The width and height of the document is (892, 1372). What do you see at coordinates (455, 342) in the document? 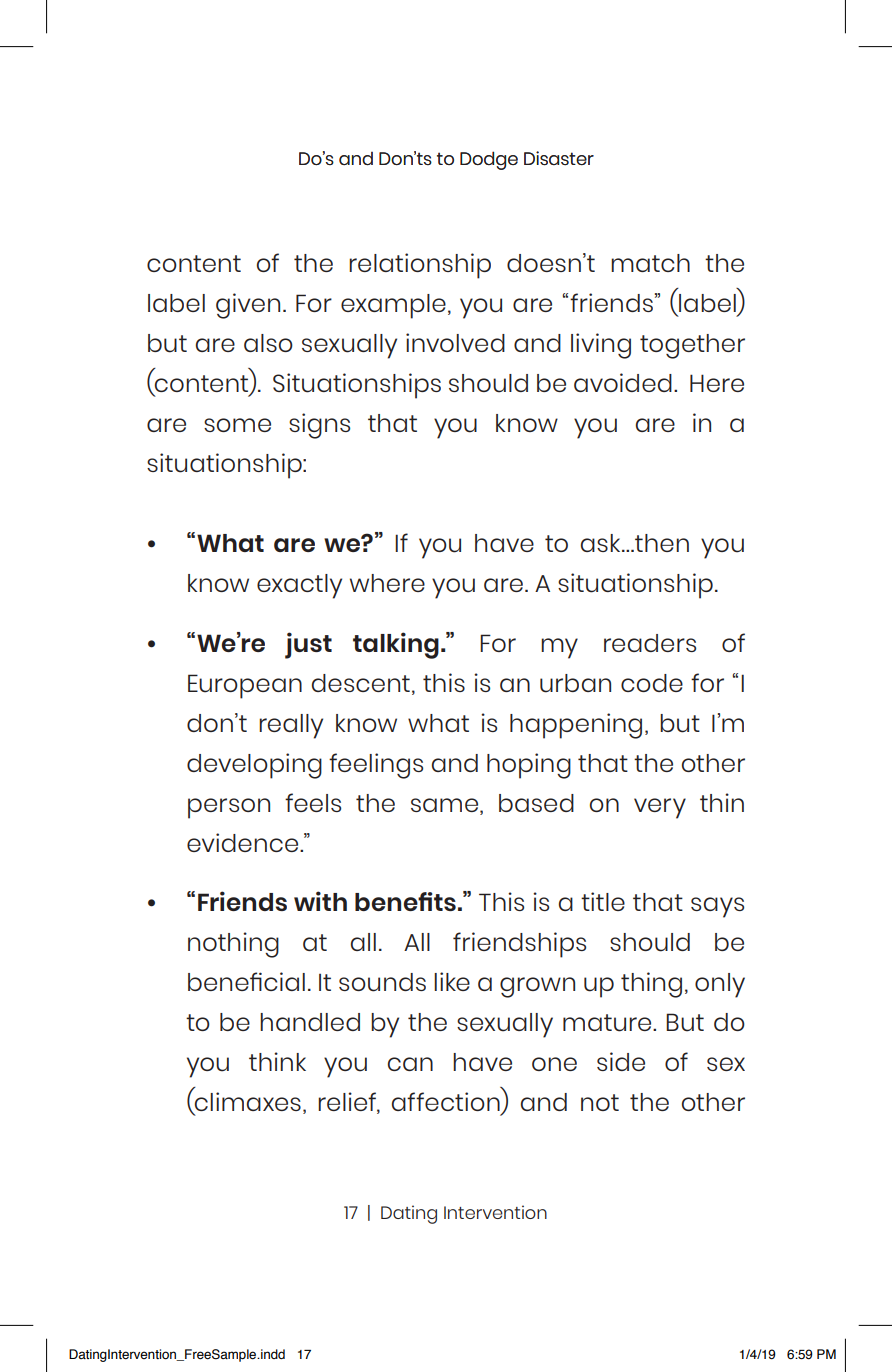
I see `involved` at bounding box center [455, 342].
